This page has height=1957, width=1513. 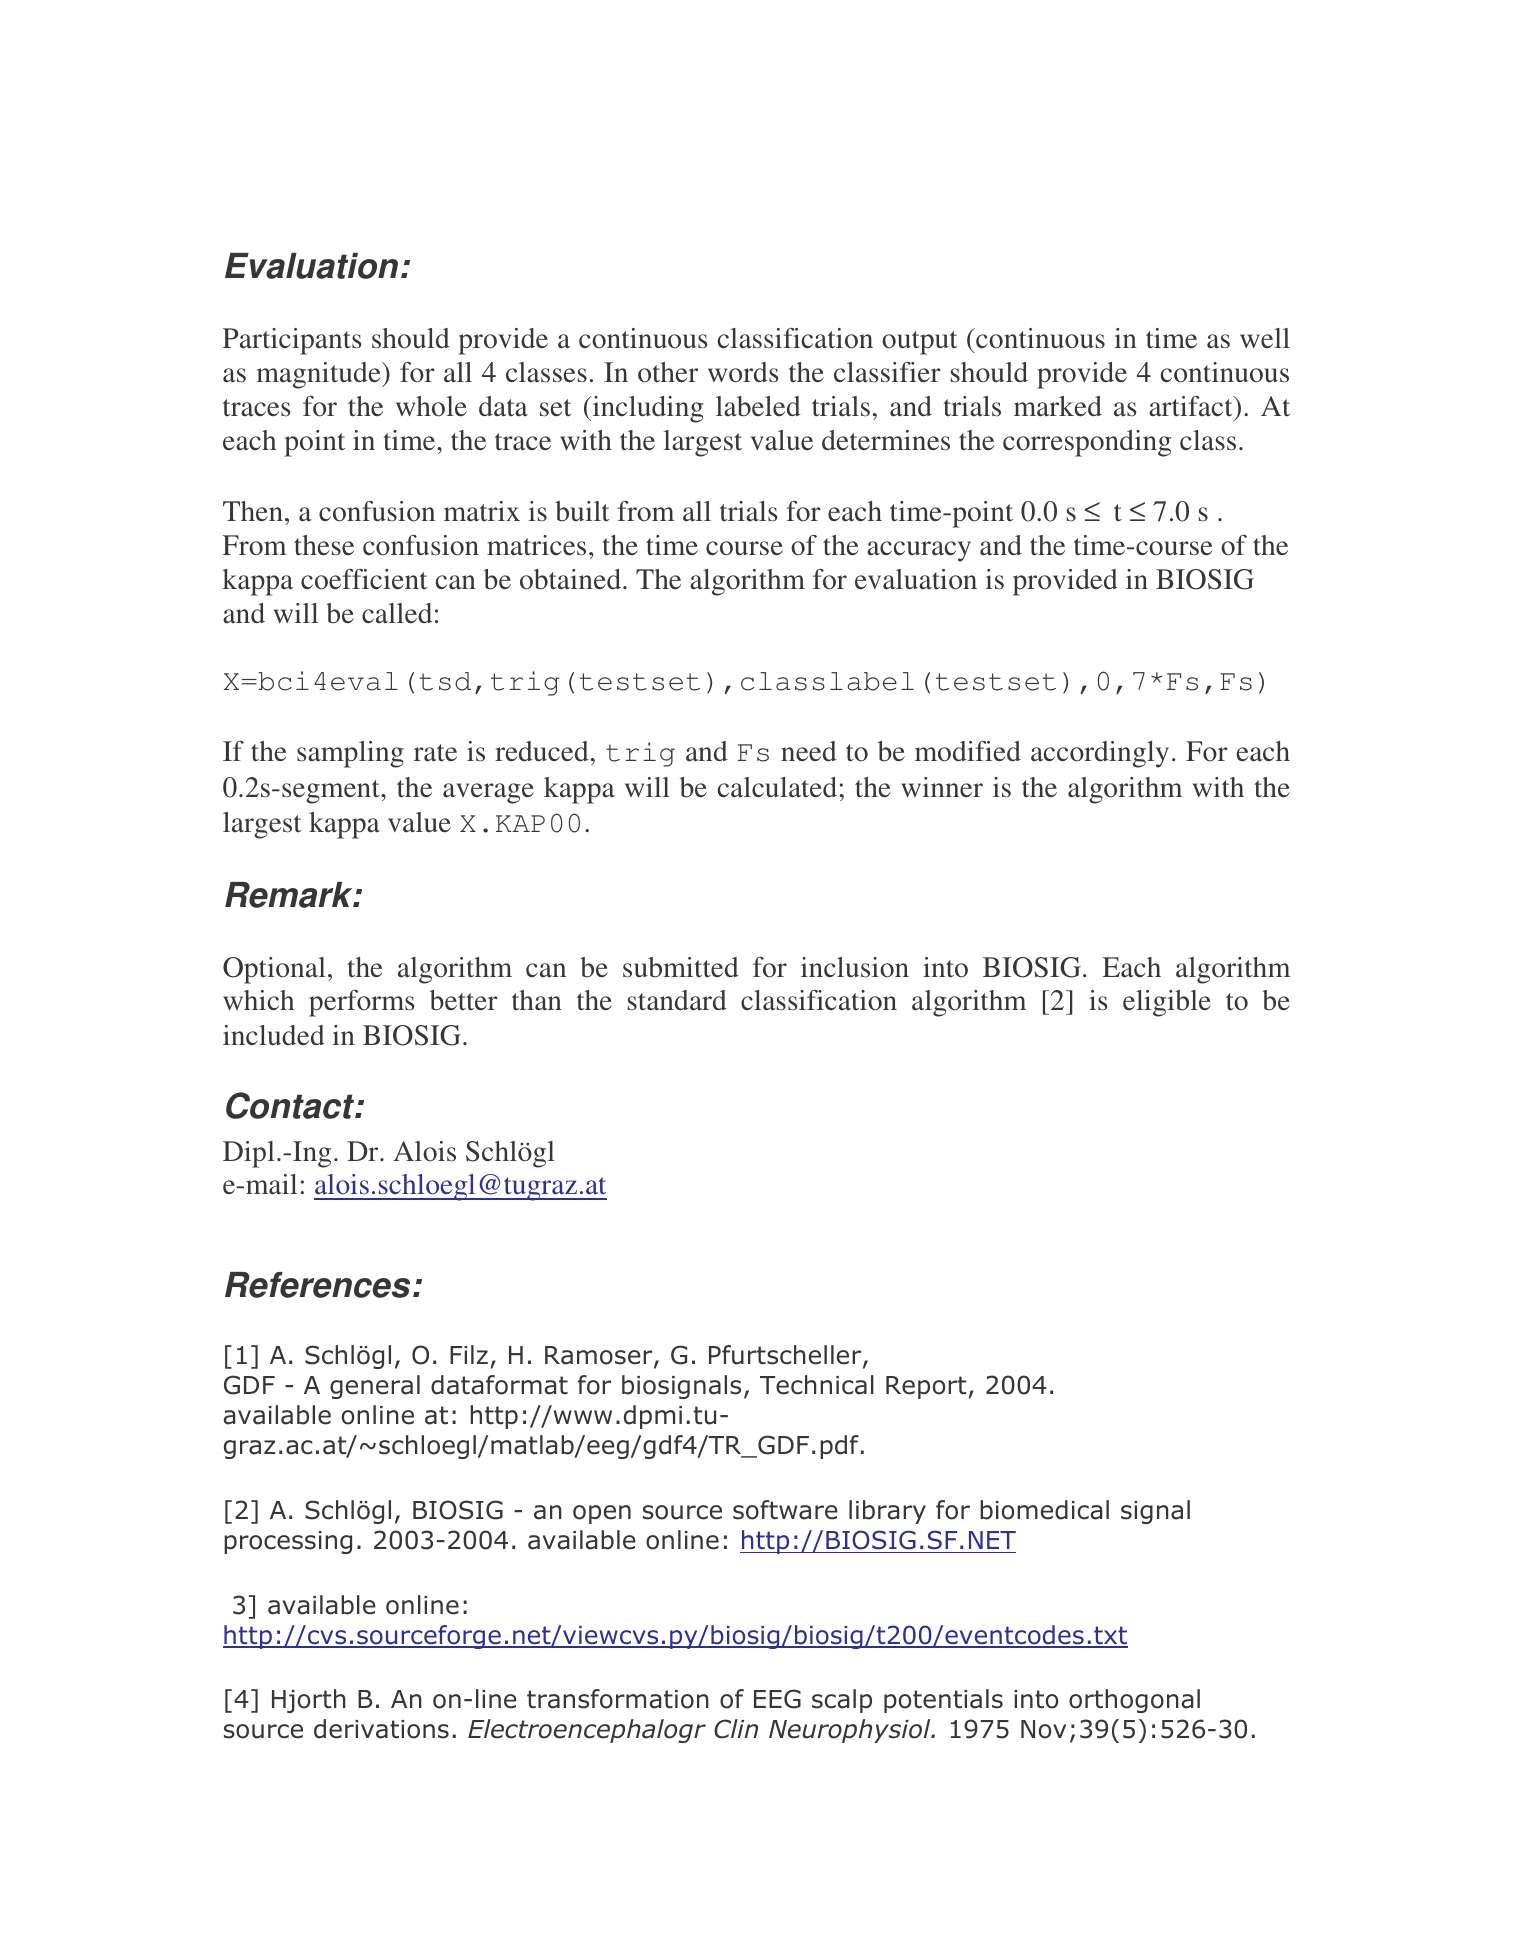 I want to click on magnitude, so click(x=319, y=375).
